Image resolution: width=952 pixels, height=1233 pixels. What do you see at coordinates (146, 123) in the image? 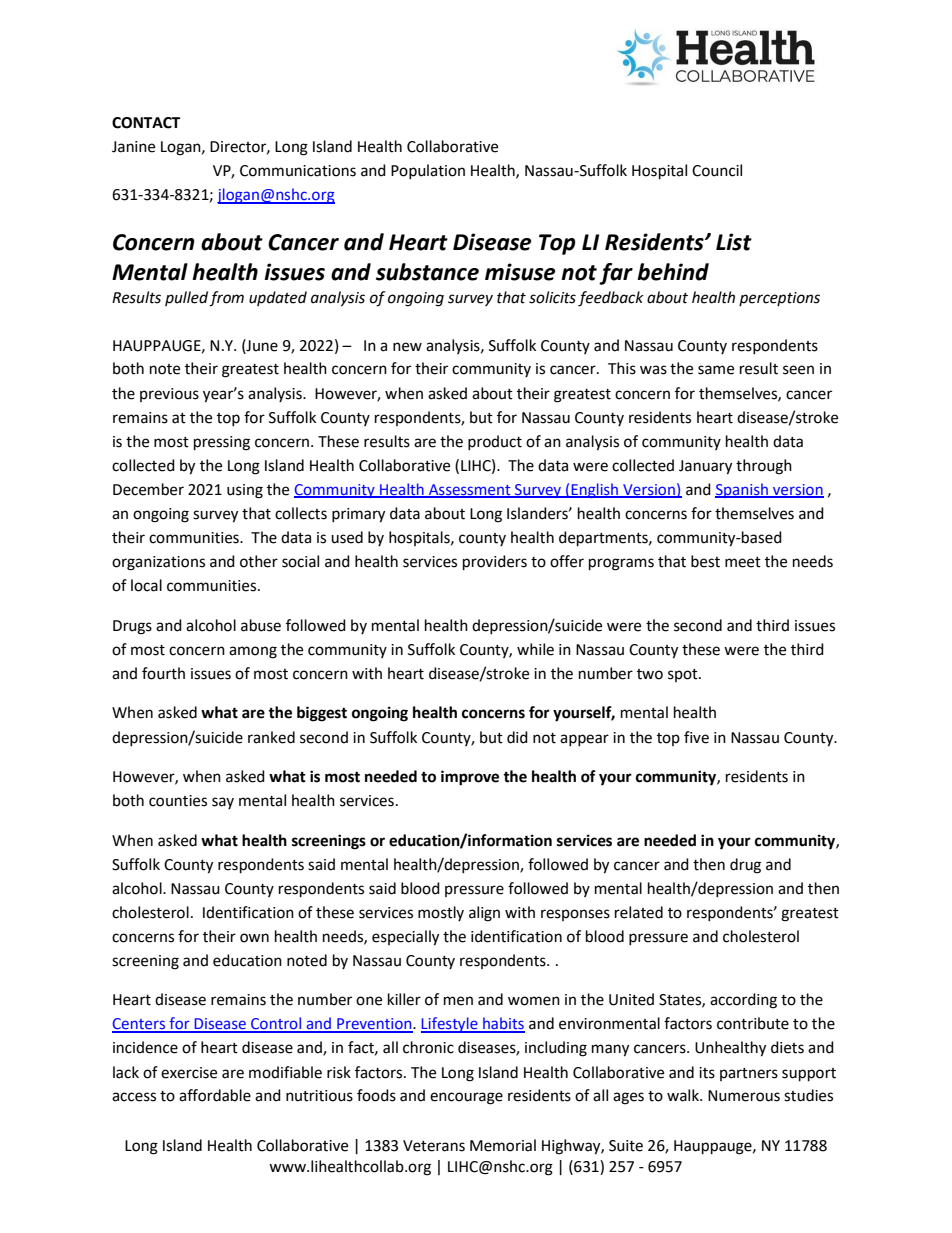
I see `CONTACT` at bounding box center [146, 123].
